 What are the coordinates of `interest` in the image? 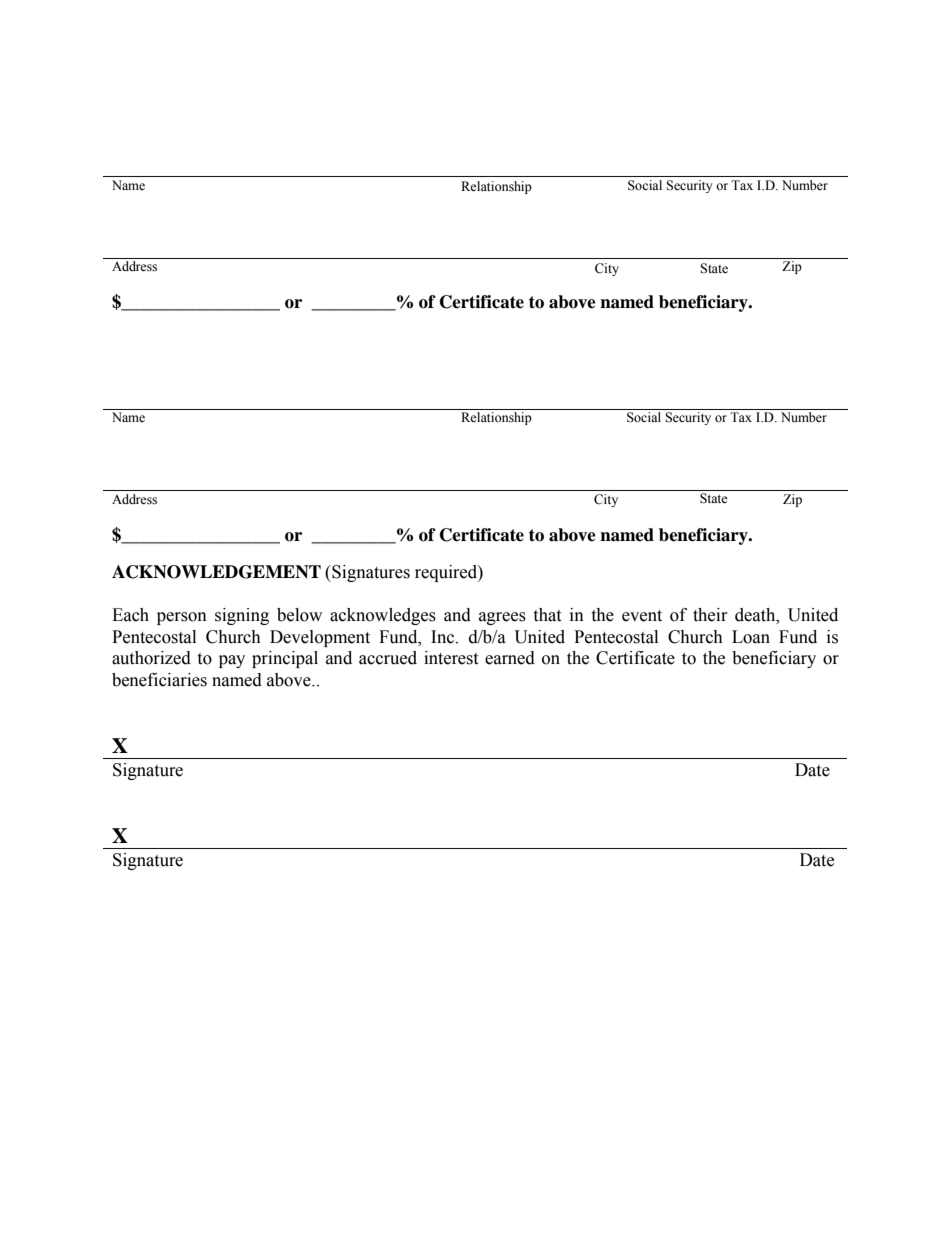 It's located at (451, 658).
